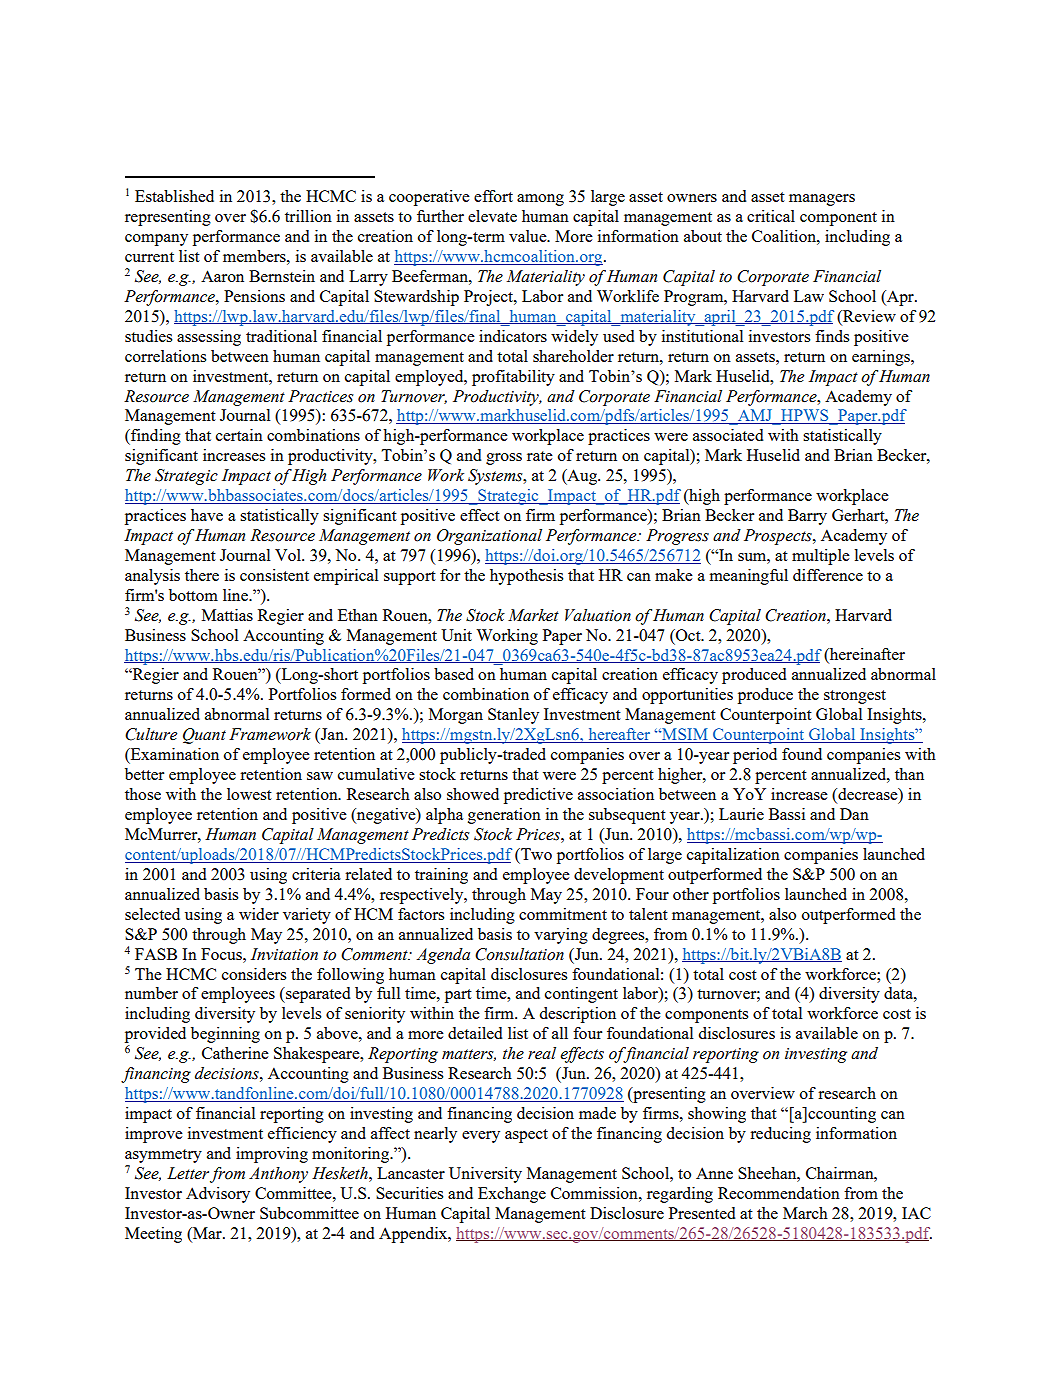 Image resolution: width=1061 pixels, height=1373 pixels. What do you see at coordinates (222, 276) in the screenshot?
I see `Aaron` at bounding box center [222, 276].
